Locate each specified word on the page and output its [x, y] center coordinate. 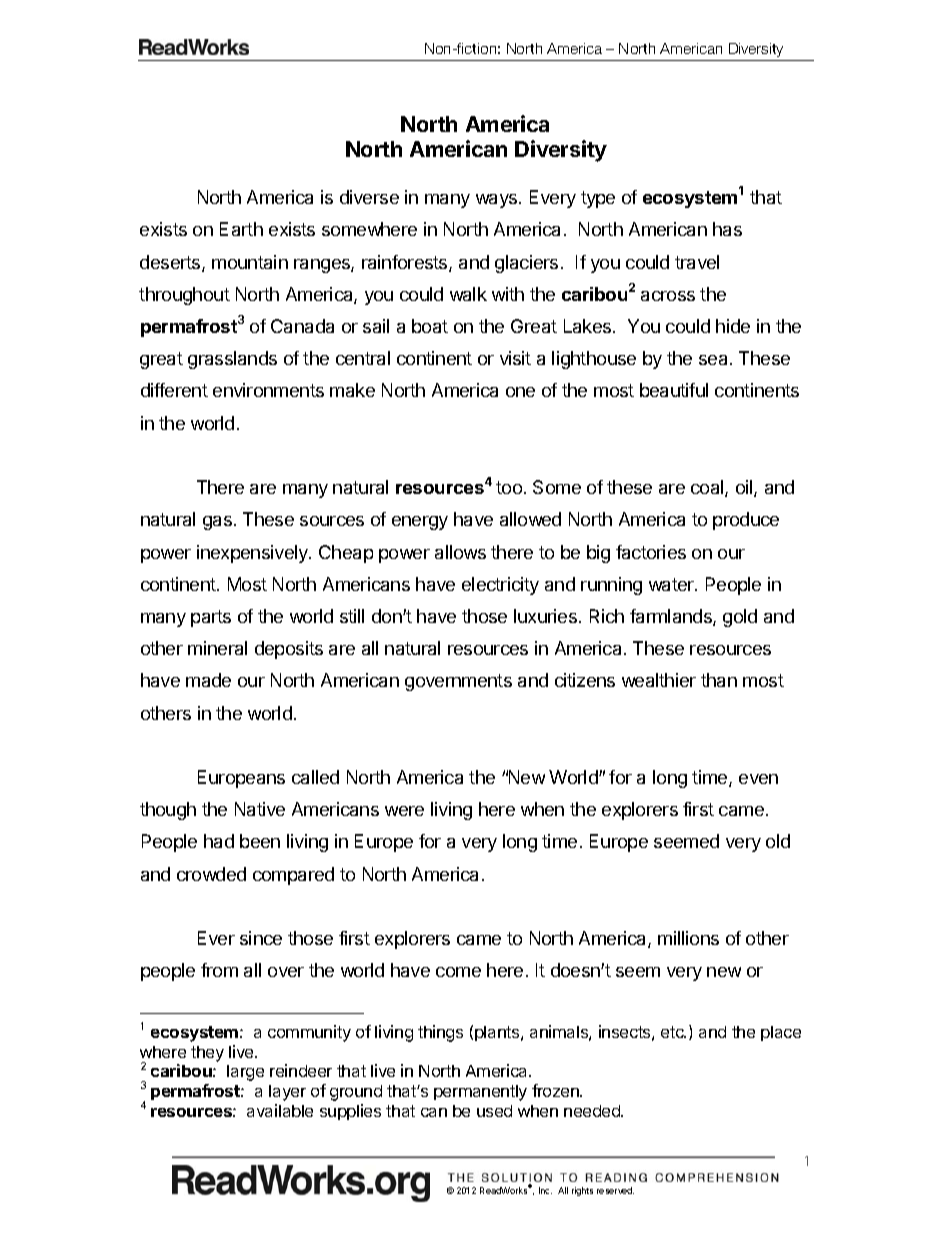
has [727, 229]
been [260, 841]
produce [746, 521]
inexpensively [253, 554]
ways [498, 201]
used [494, 1111]
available [280, 1110]
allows [460, 552]
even [758, 779]
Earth [241, 229]
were [404, 811]
